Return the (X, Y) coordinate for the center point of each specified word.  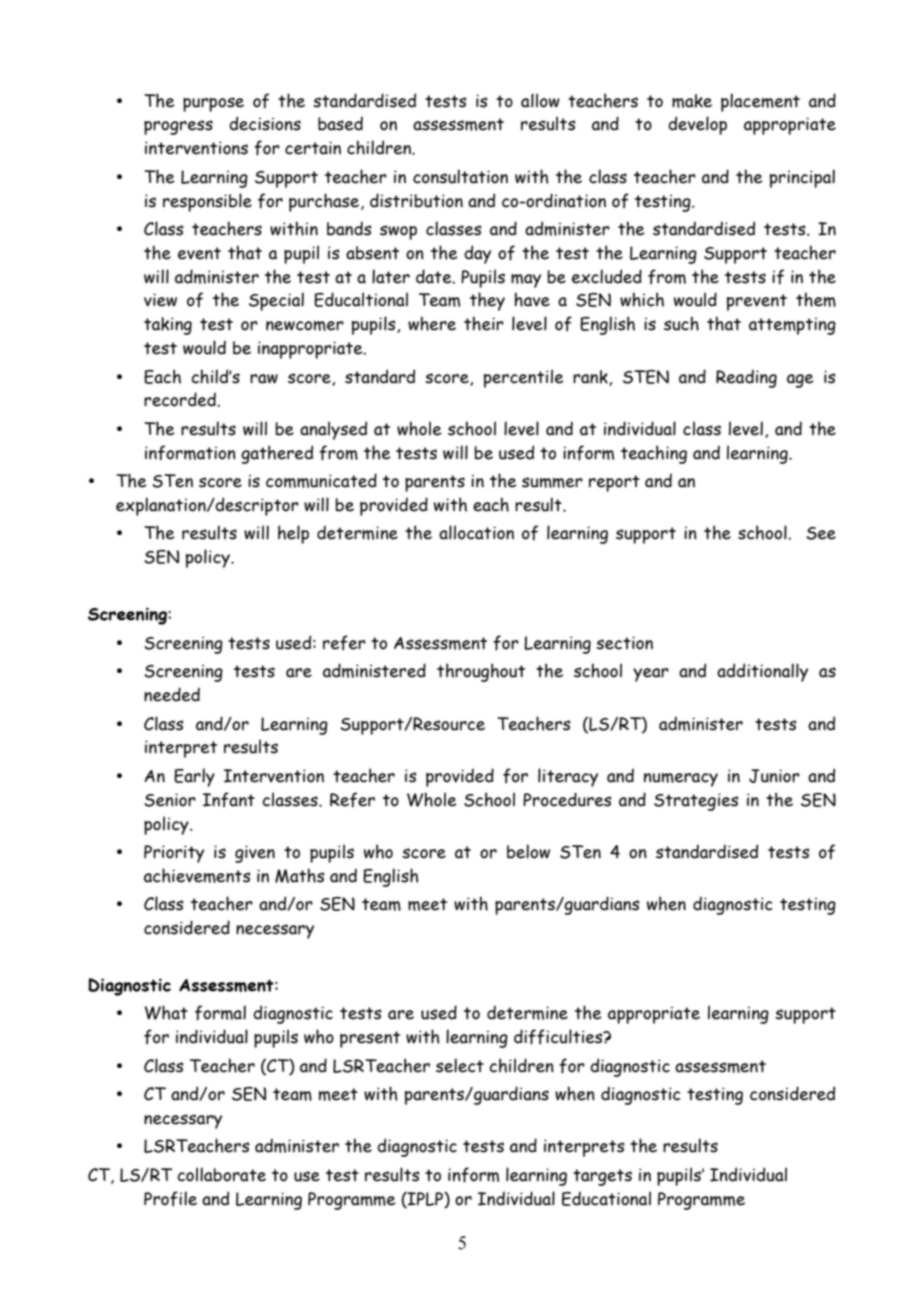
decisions (265, 123)
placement (760, 102)
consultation (460, 176)
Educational (606, 1198)
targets (602, 1177)
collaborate (221, 1174)
